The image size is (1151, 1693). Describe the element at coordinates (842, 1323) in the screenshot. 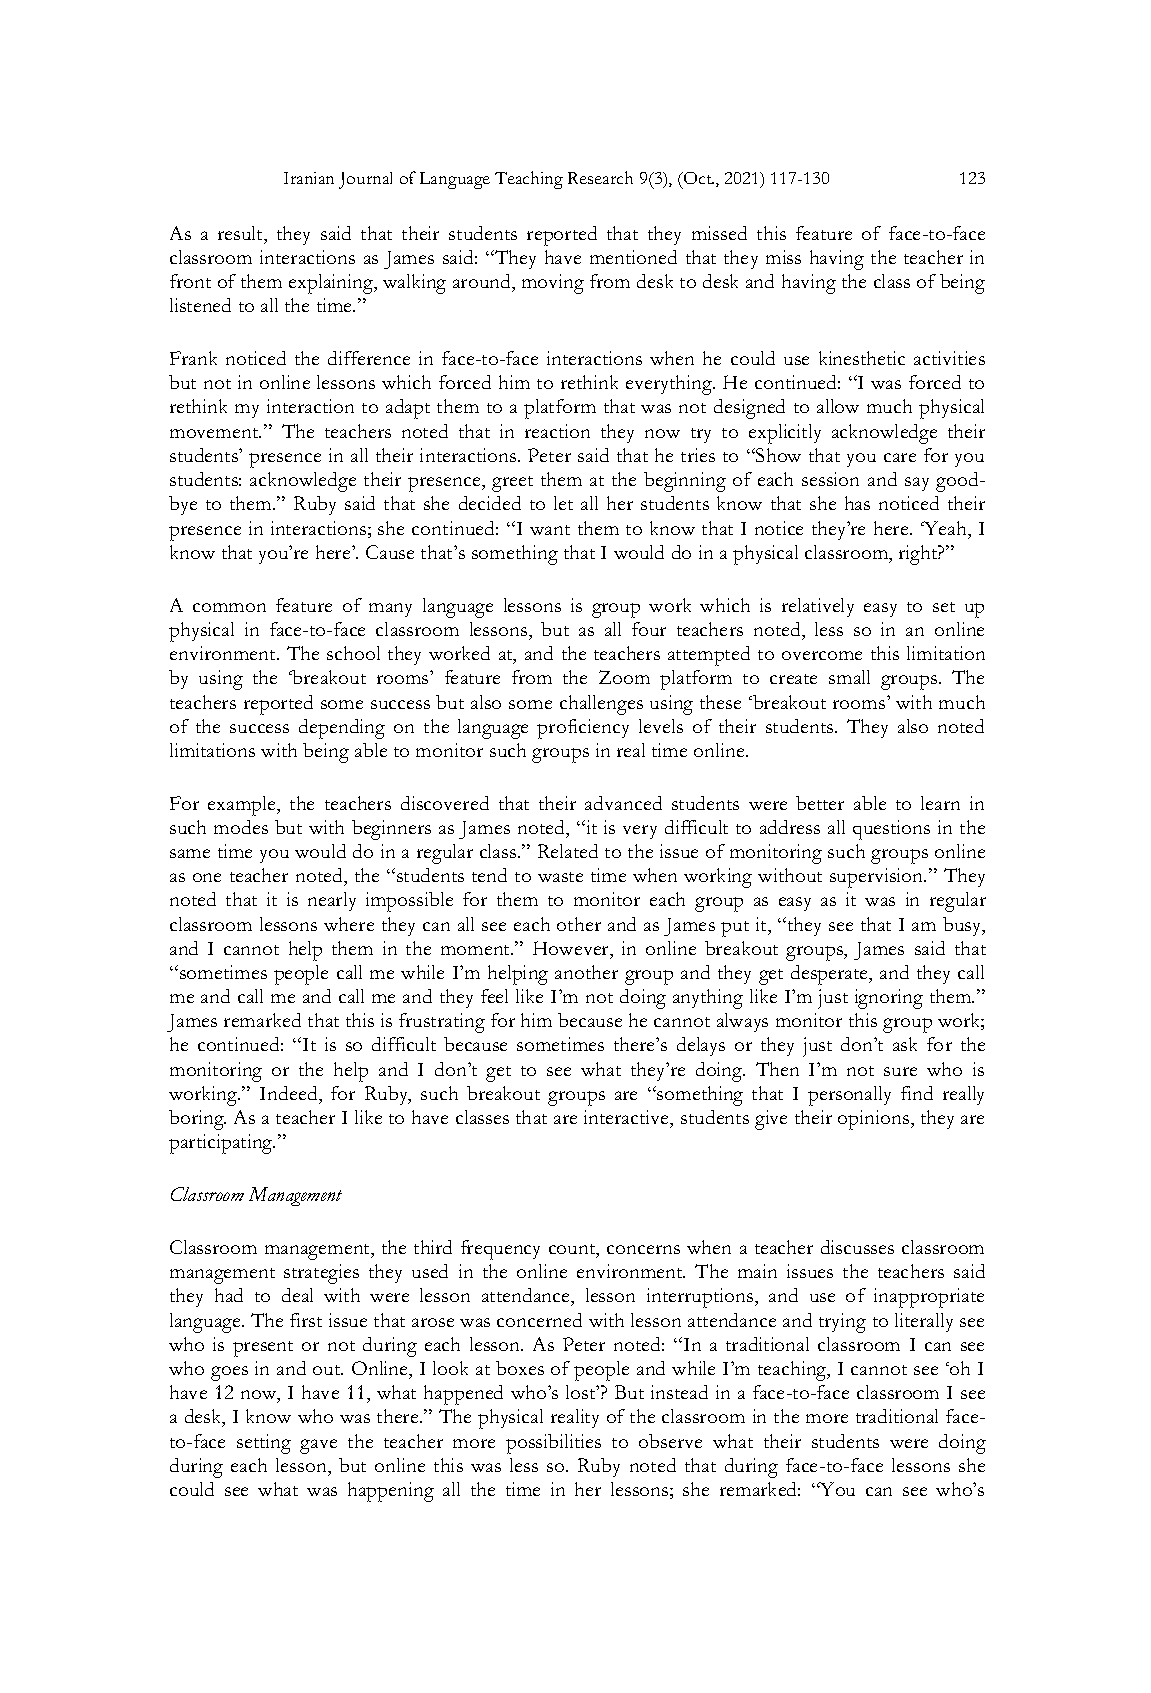

I see `trying` at that location.
